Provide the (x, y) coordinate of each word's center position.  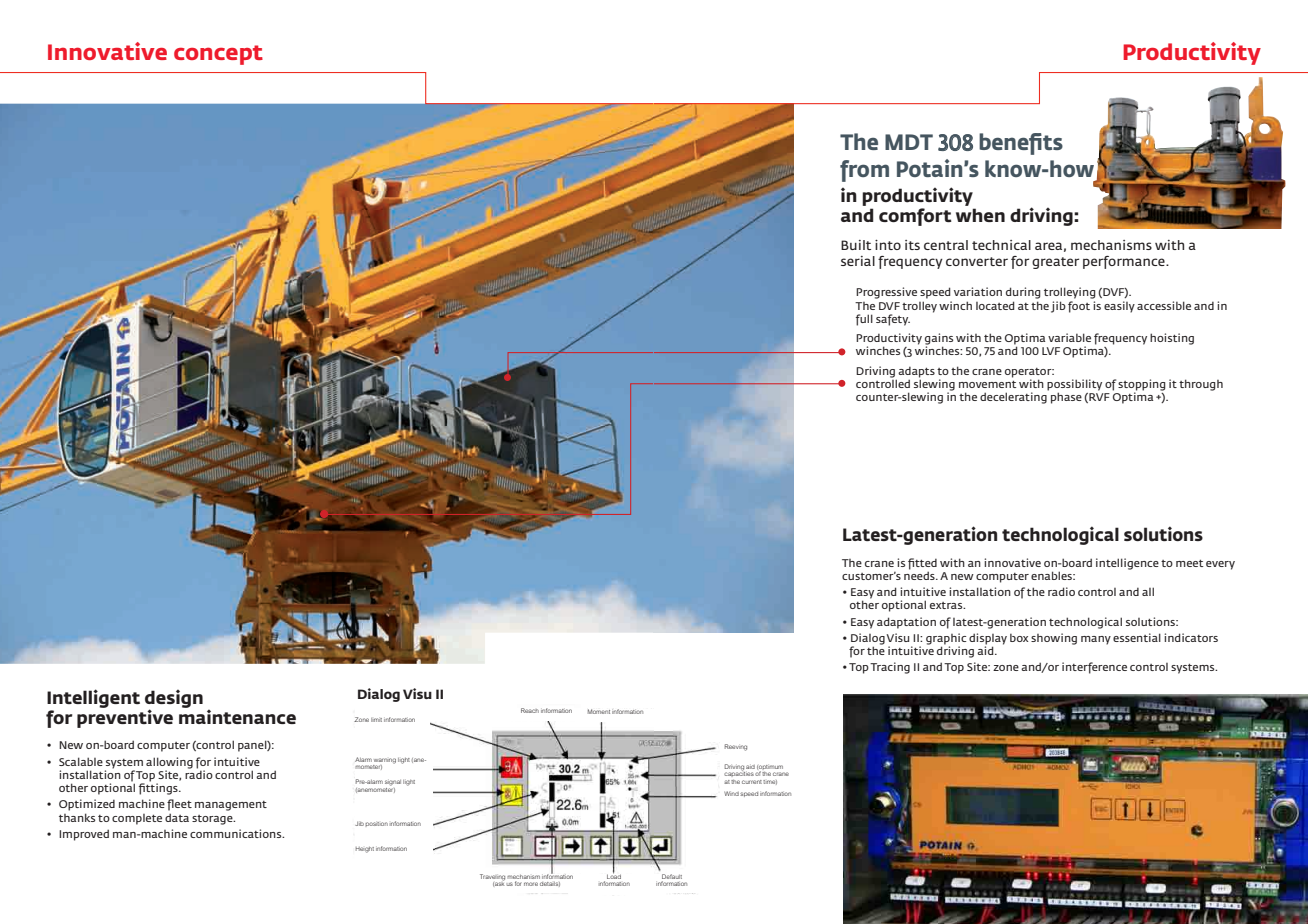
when (980, 215)
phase (1066, 398)
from (864, 171)
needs (920, 574)
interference (1094, 668)
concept (218, 55)
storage (213, 820)
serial (858, 261)
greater (1055, 263)
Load (614, 875)
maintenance (237, 715)
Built (856, 245)
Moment (599, 711)
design (174, 700)
